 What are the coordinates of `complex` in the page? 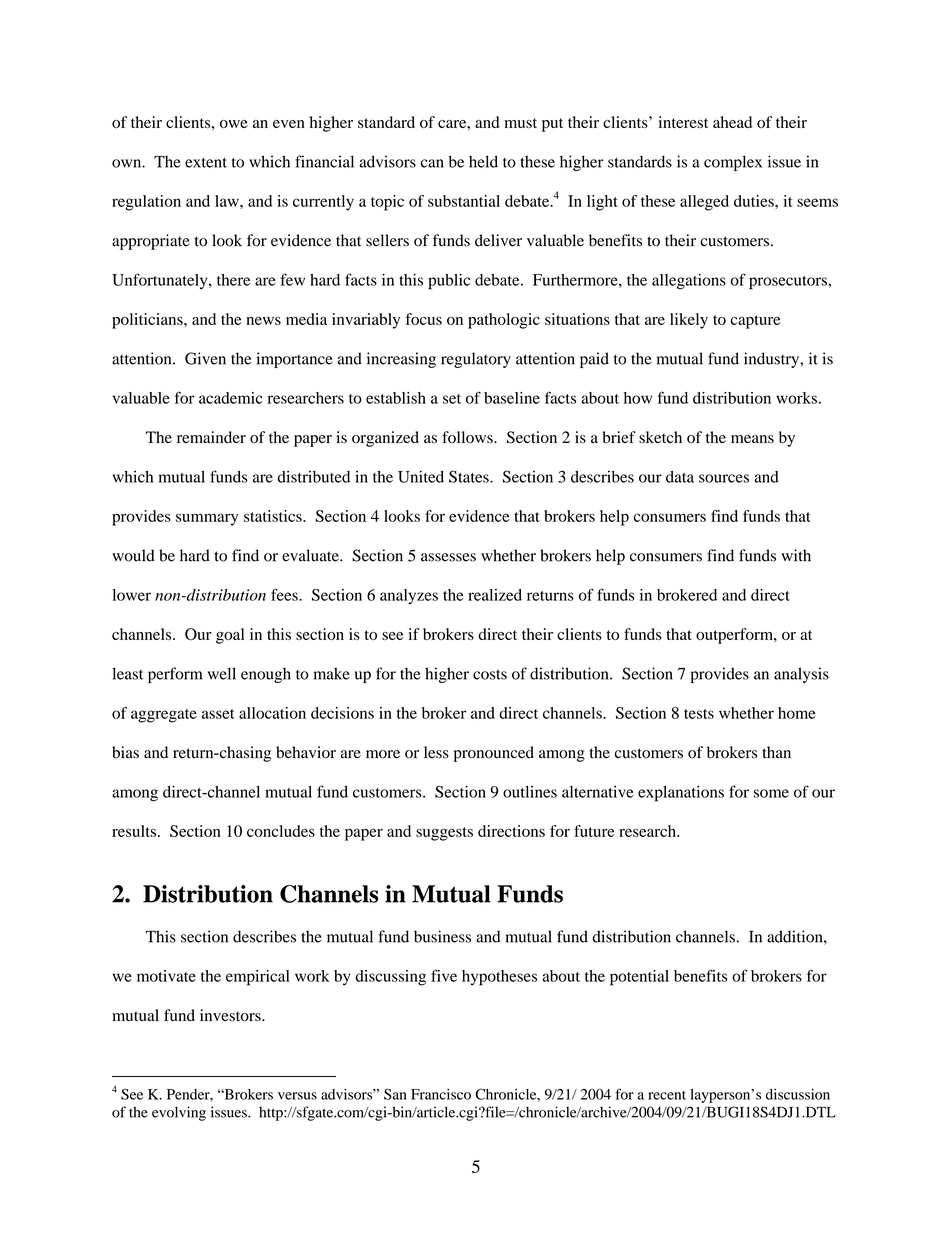 It's located at (733, 163).
